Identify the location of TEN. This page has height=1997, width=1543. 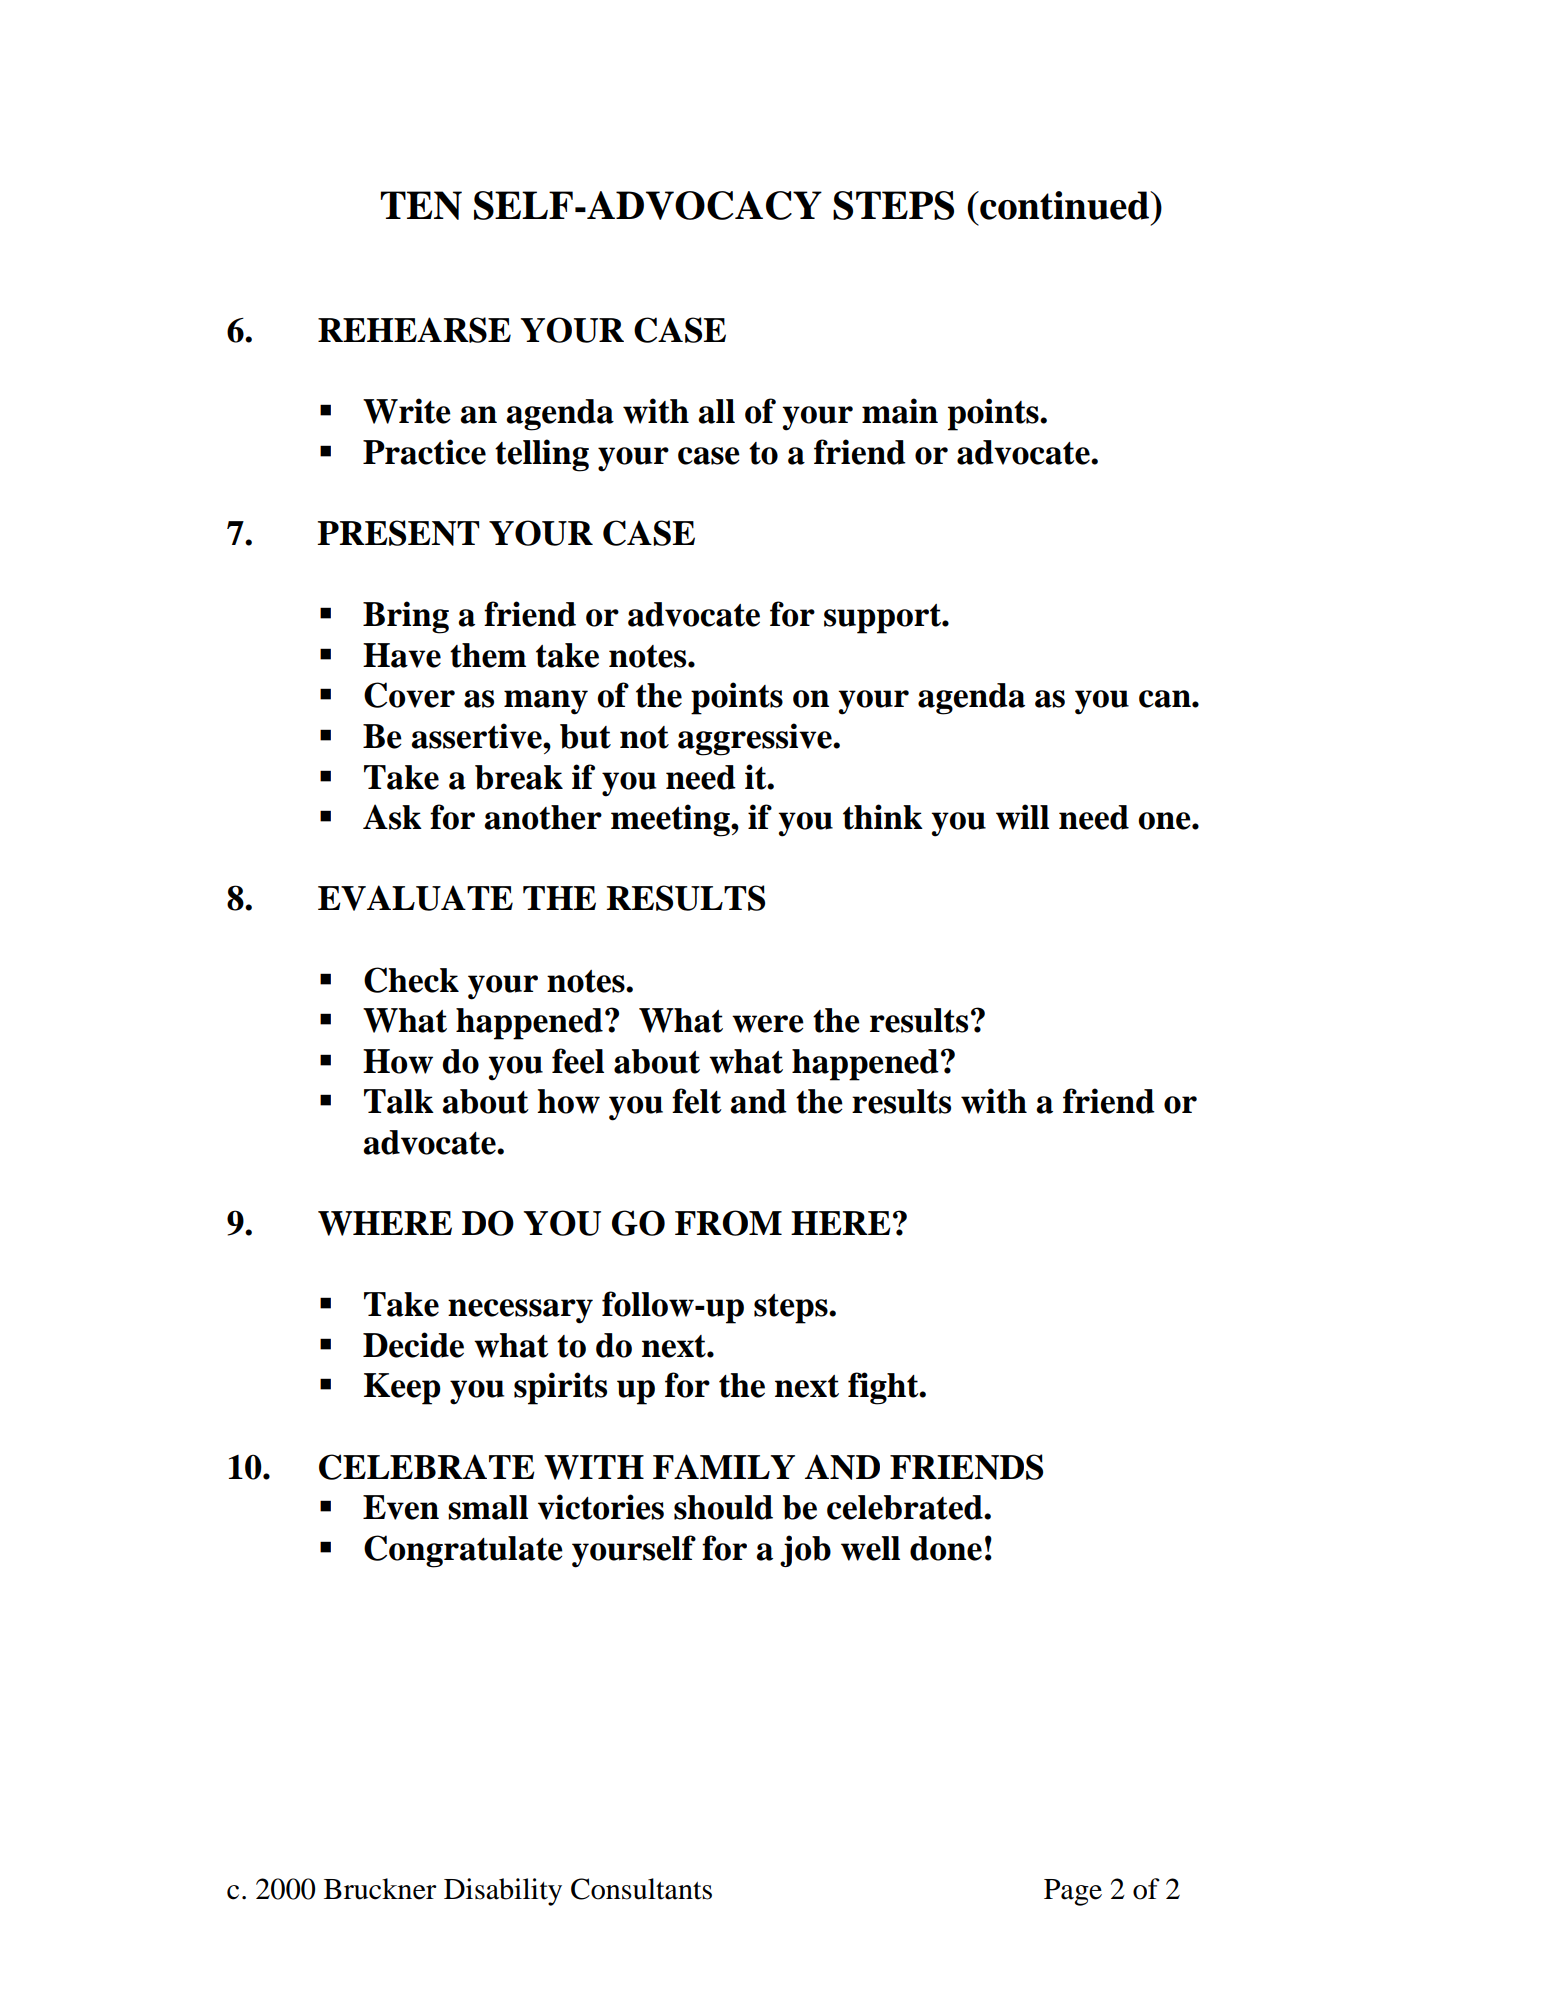
(421, 205).
